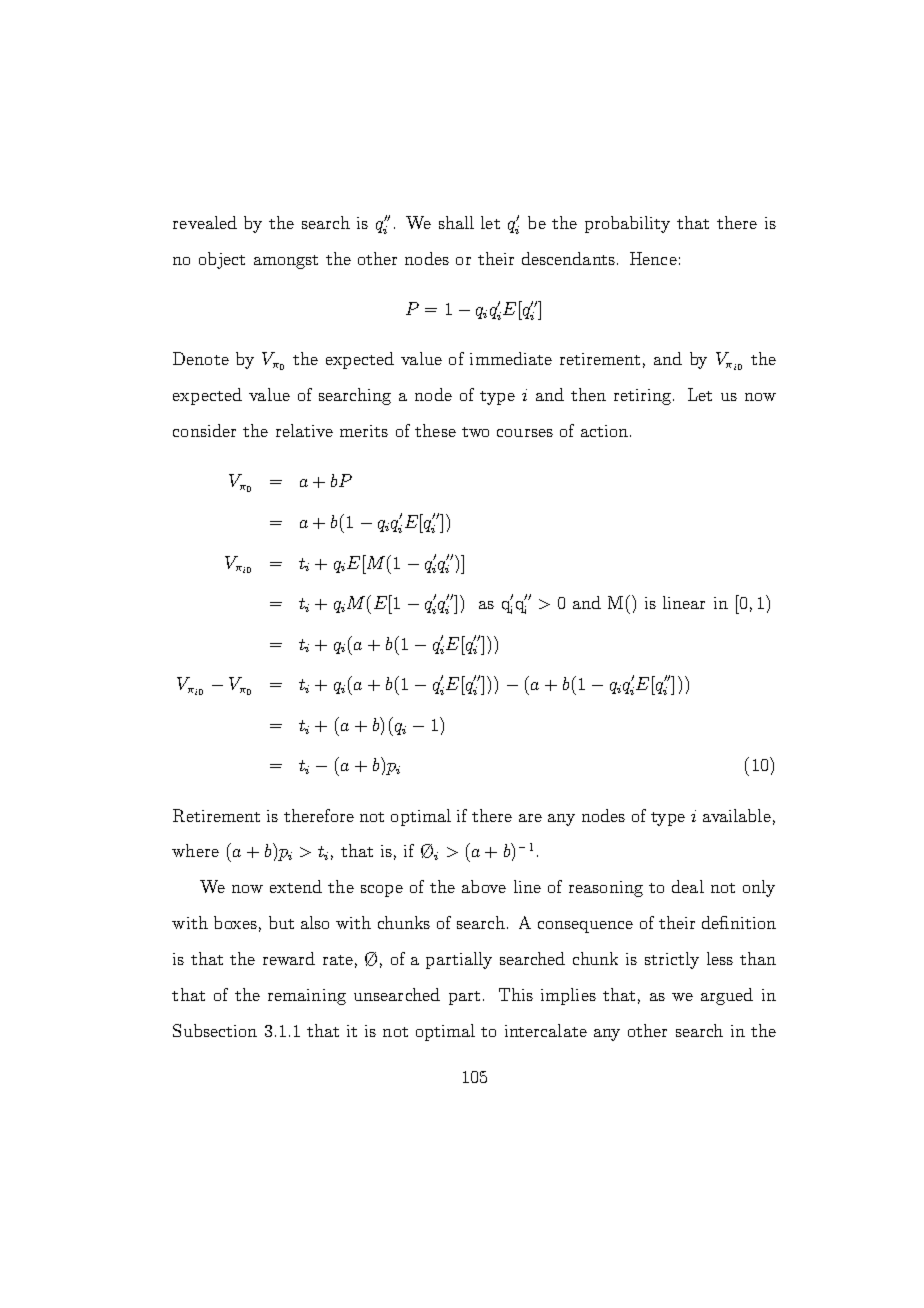  I want to click on amongst, so click(286, 262).
